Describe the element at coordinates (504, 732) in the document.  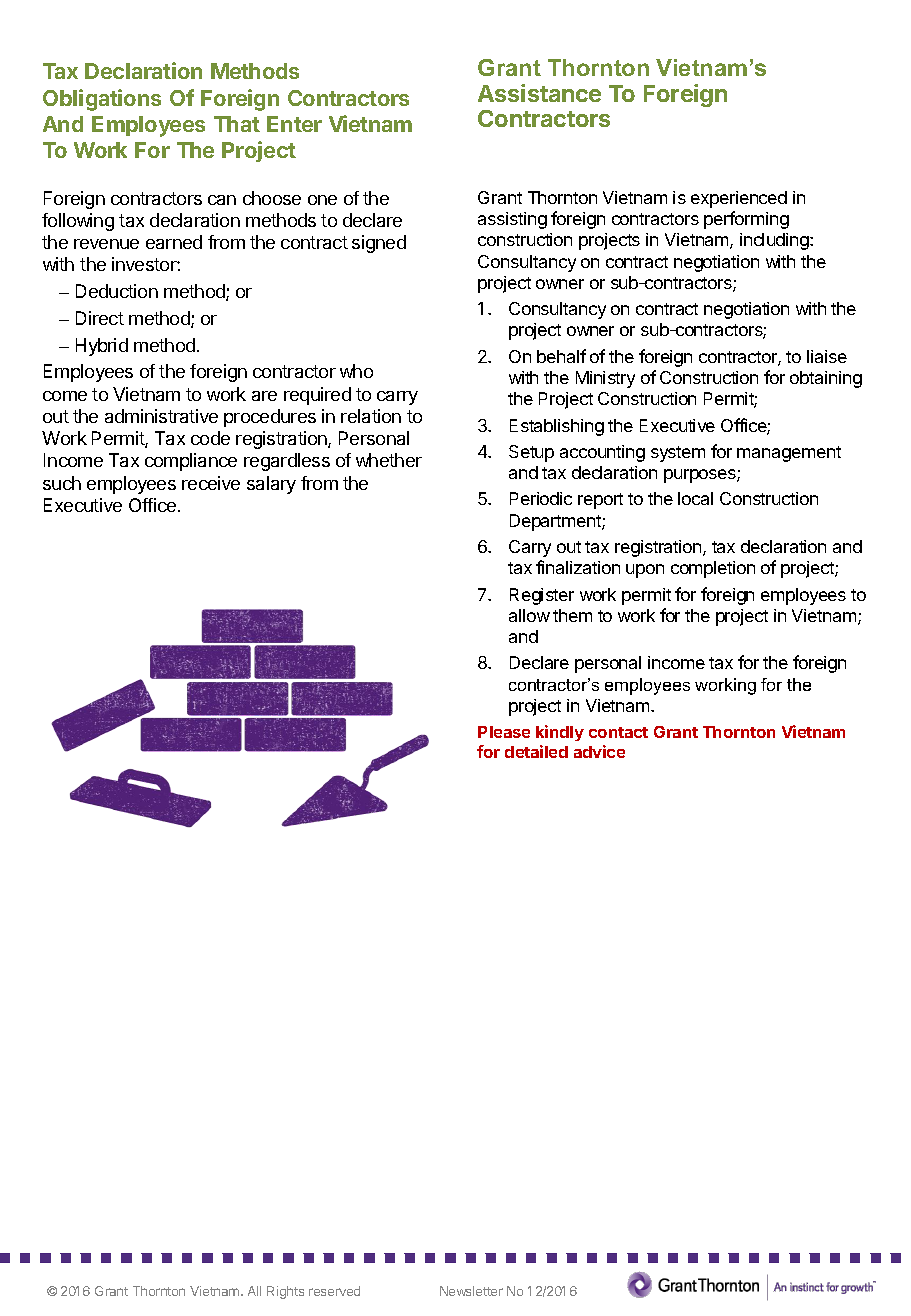
I see `Please` at that location.
